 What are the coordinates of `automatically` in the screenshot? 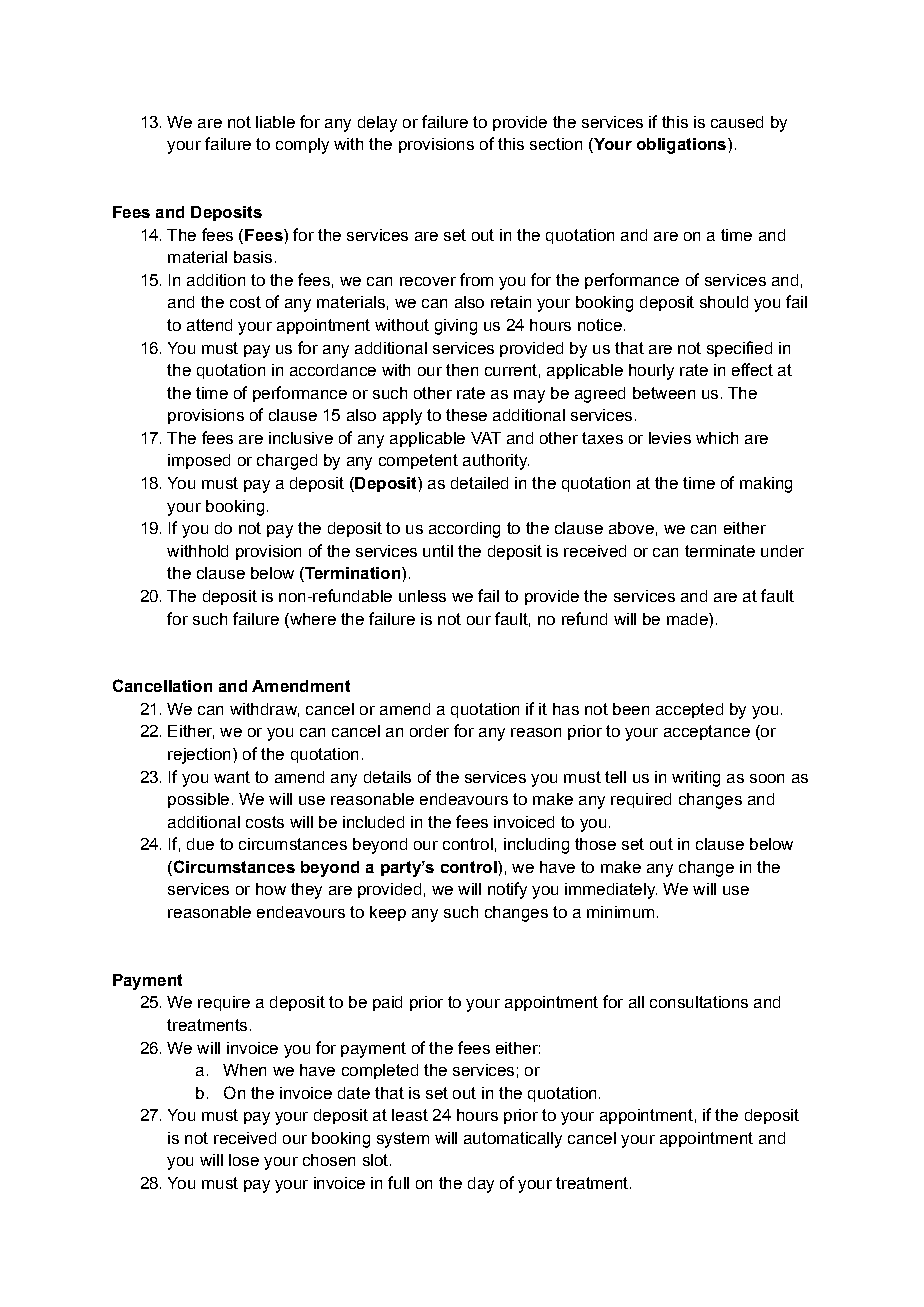 It's located at (513, 1140).
